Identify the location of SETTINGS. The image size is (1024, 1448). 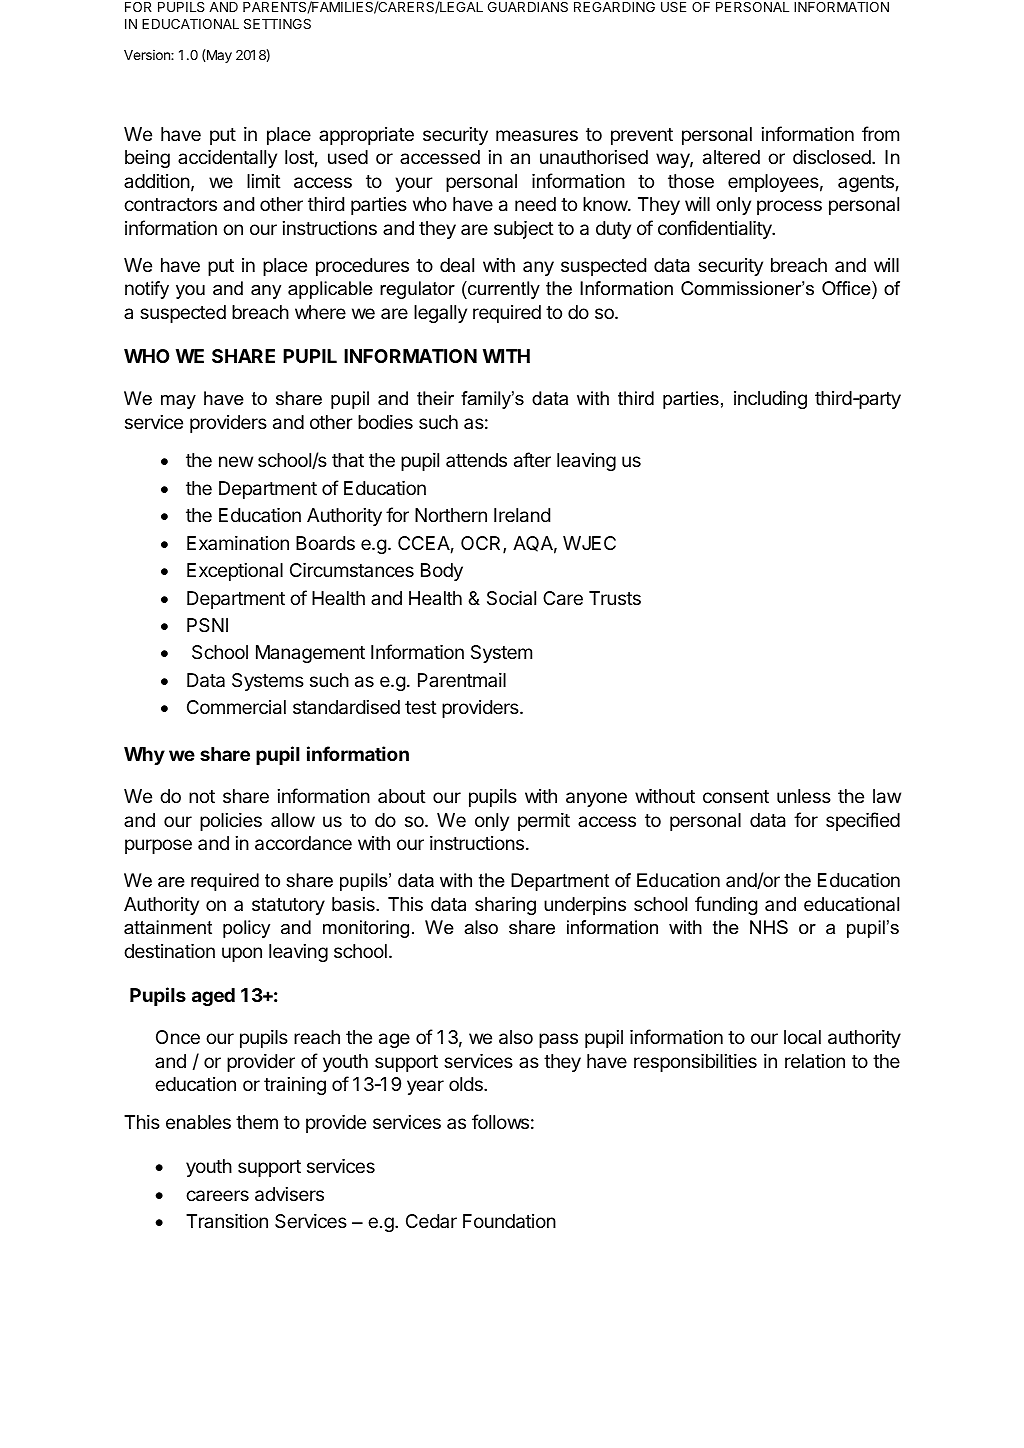
(277, 24).
